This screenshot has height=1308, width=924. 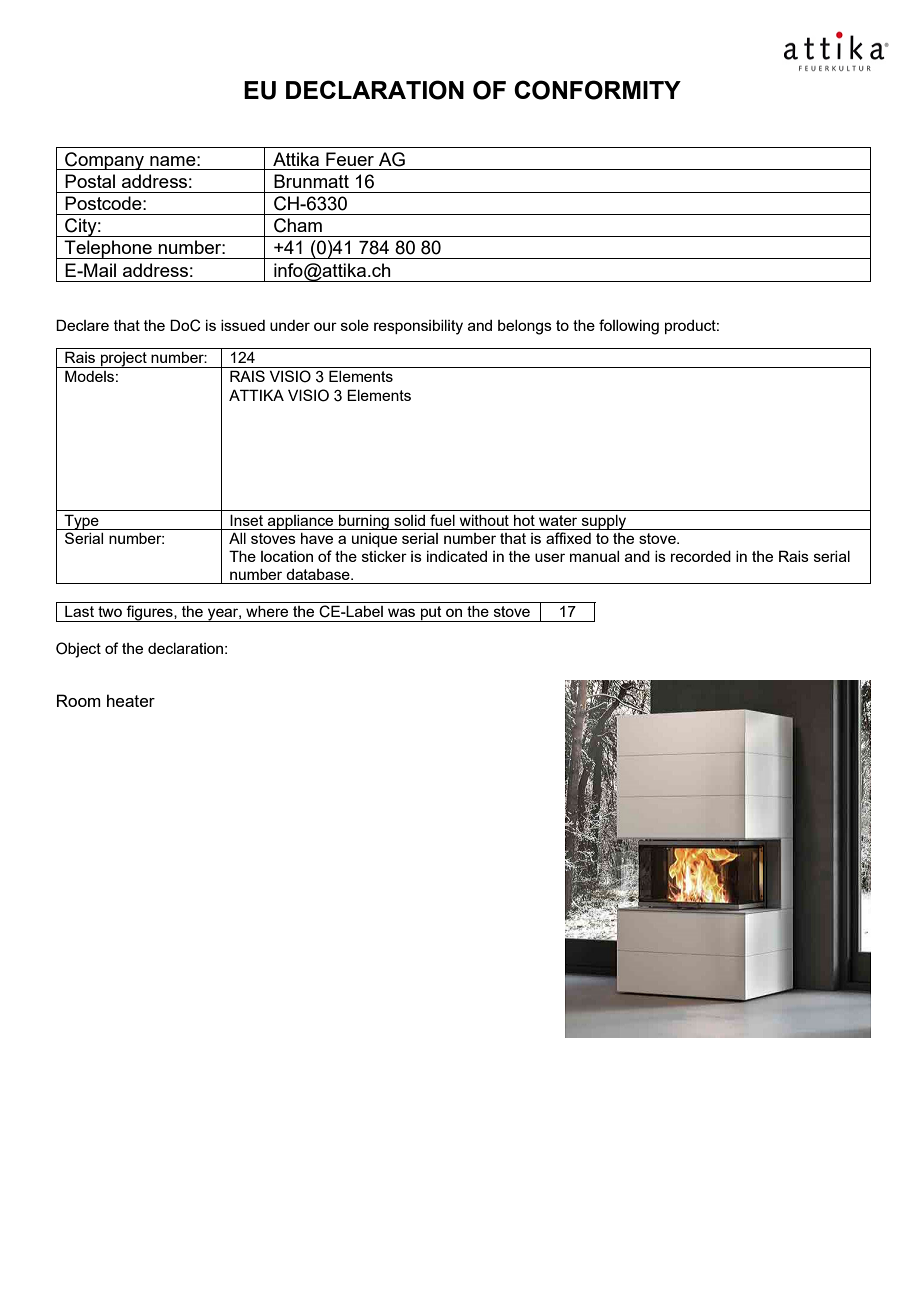 I want to click on project, so click(x=124, y=360).
